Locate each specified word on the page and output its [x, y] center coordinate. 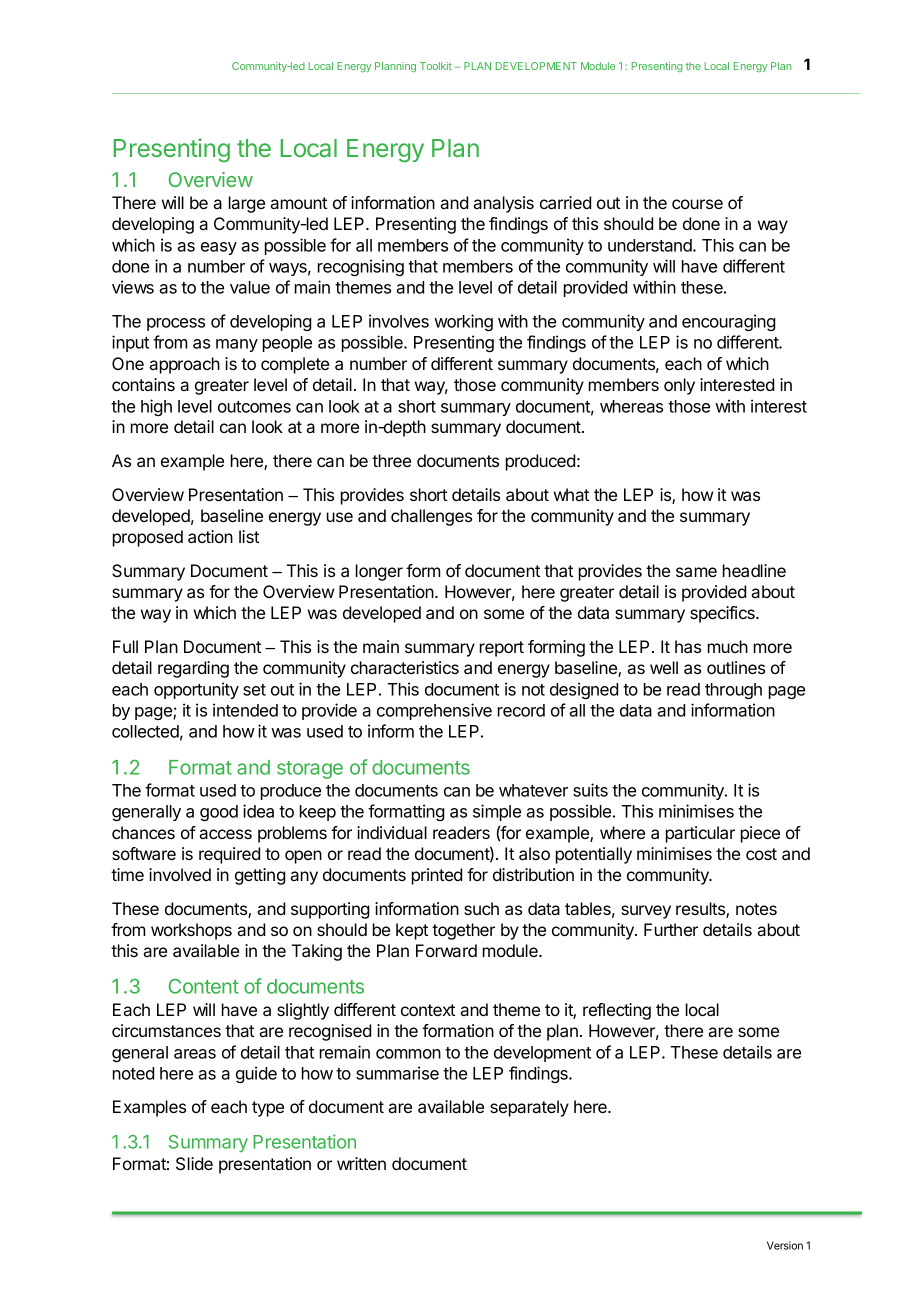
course [697, 204]
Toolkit [436, 66]
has [688, 646]
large [247, 204]
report [502, 649]
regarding [193, 669]
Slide [194, 1164]
